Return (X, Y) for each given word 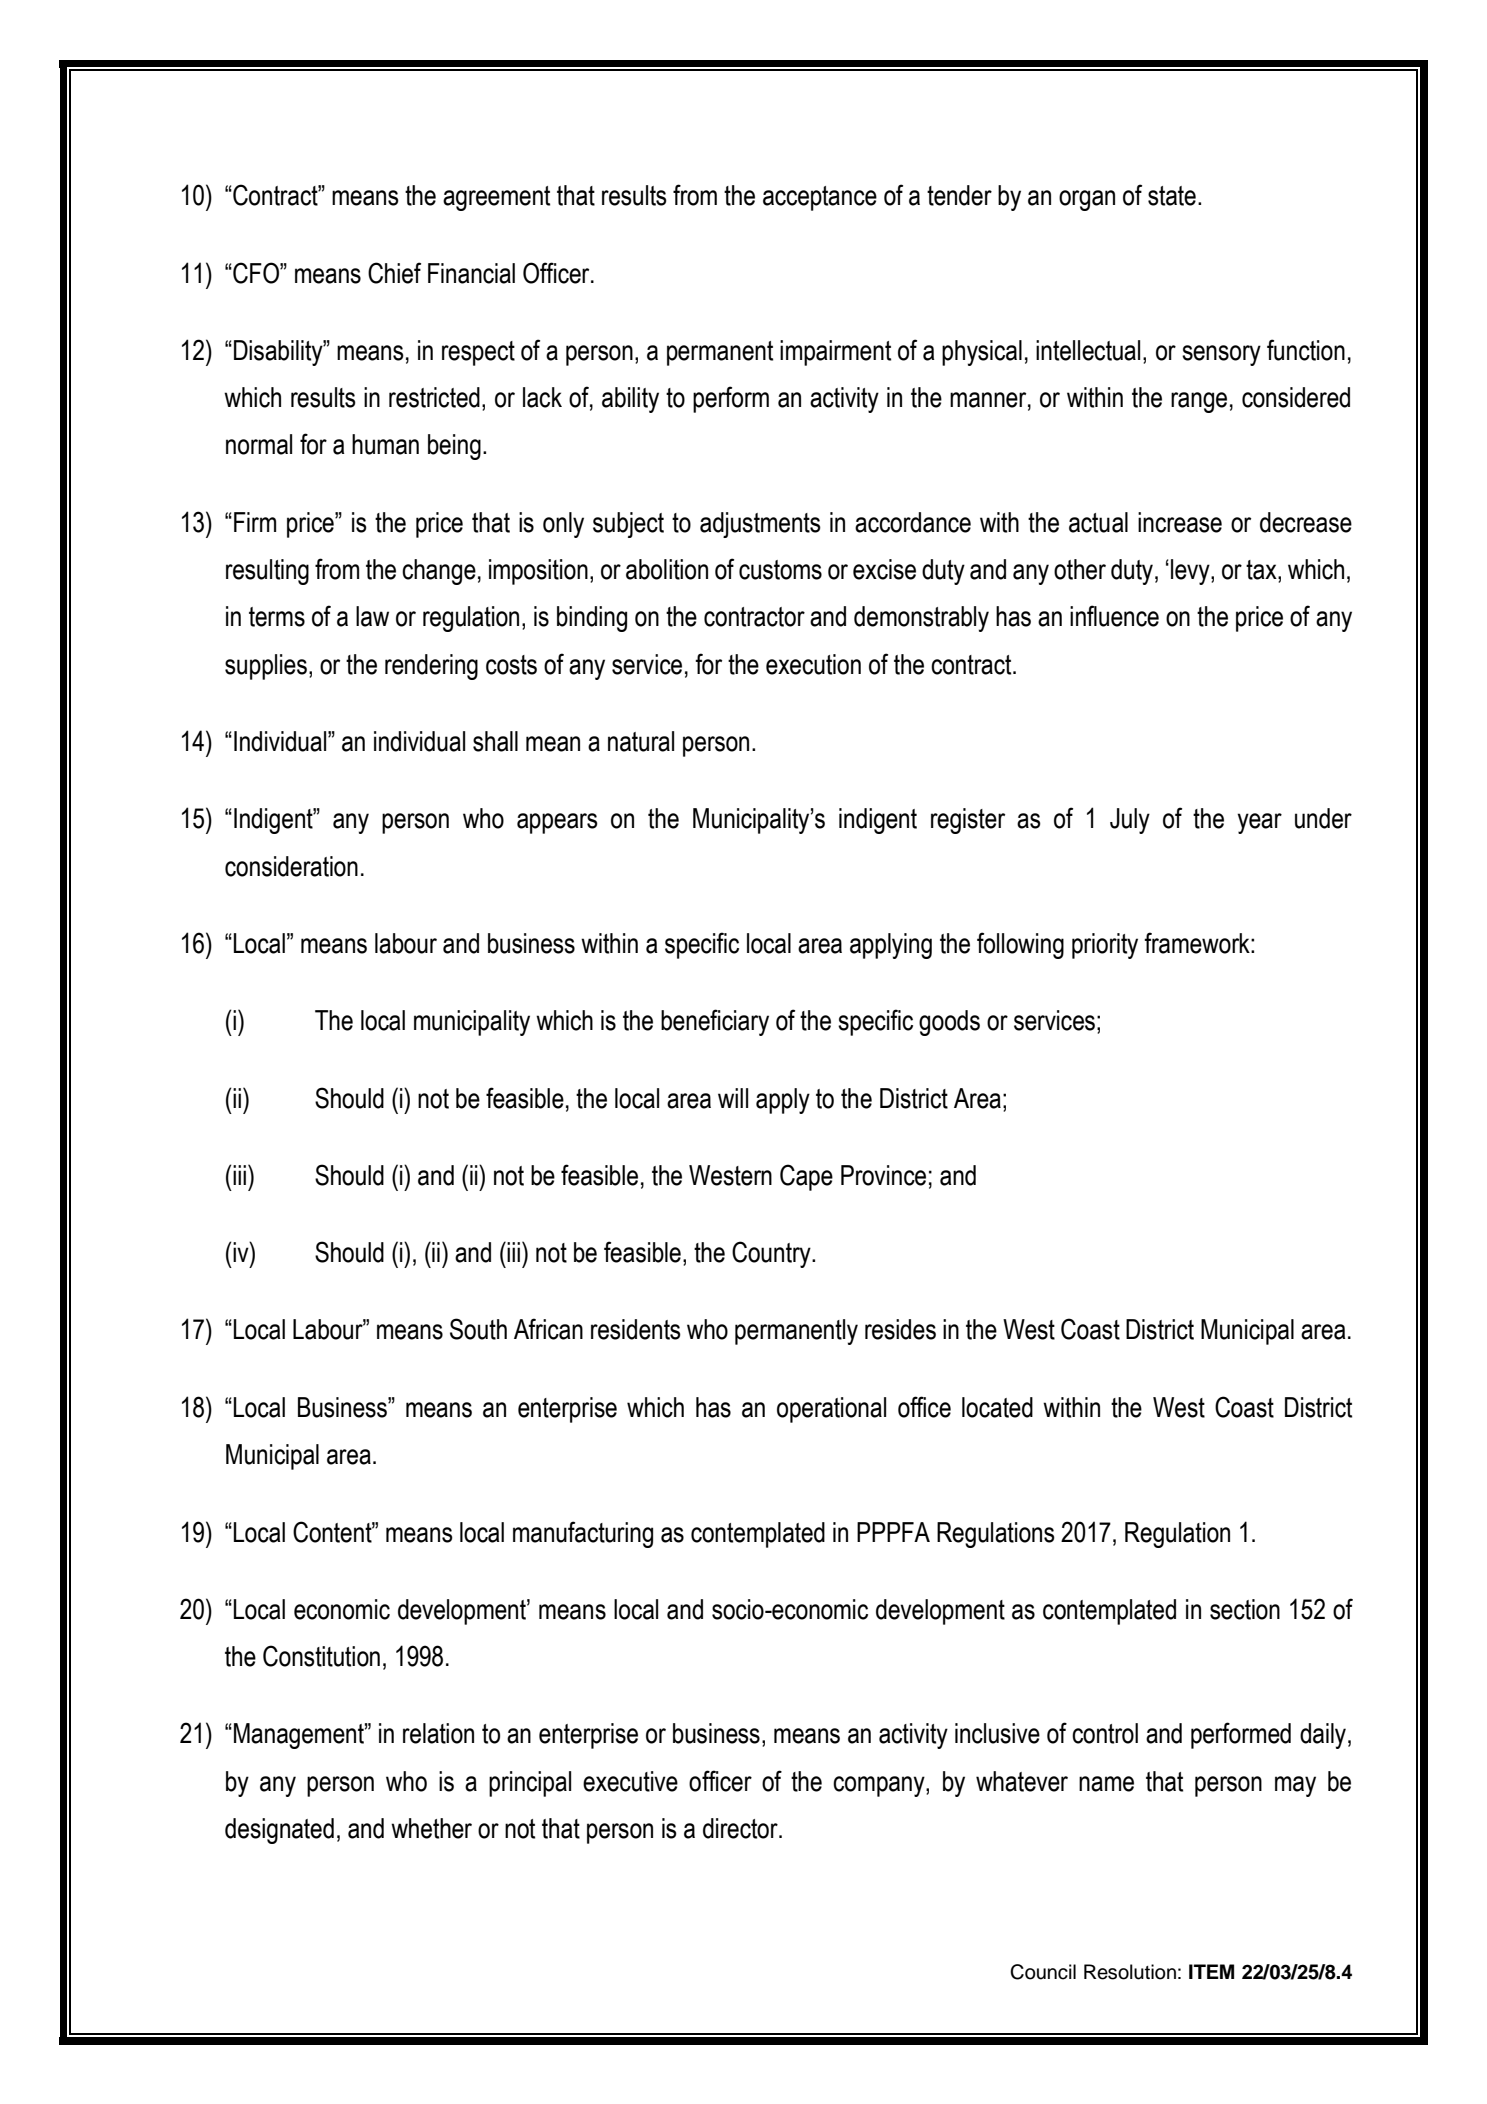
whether (431, 1828)
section (1245, 1609)
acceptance (820, 198)
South (478, 1329)
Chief (394, 273)
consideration (291, 866)
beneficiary (715, 1022)
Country (772, 1254)
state (1172, 196)
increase (1180, 522)
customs (780, 570)
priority (1105, 946)
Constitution (321, 1656)
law (372, 616)
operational (831, 1410)
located (997, 1407)
